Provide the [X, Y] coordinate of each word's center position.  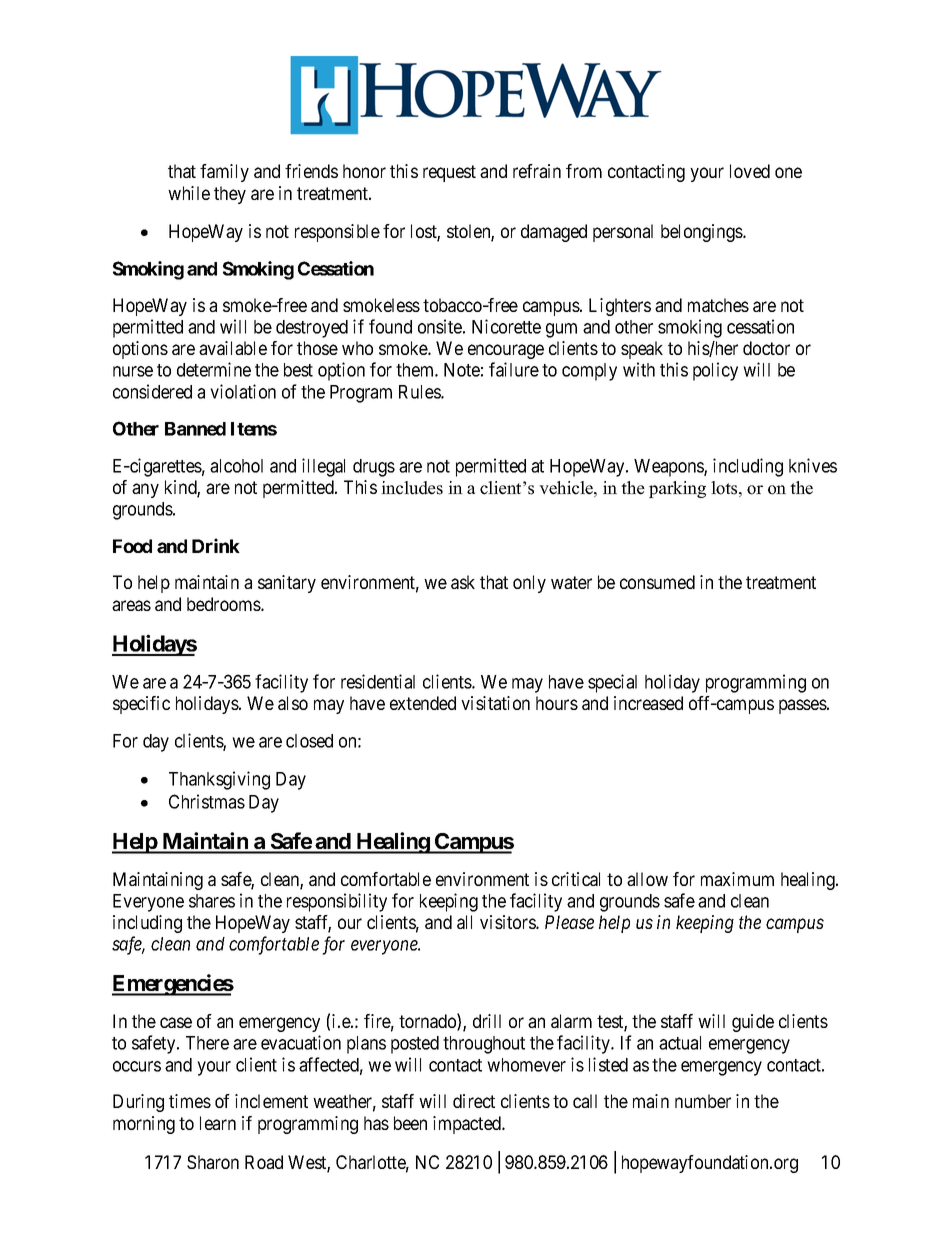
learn [218, 1123]
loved [750, 171]
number [703, 1101]
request [449, 173]
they [230, 195]
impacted [468, 1125]
